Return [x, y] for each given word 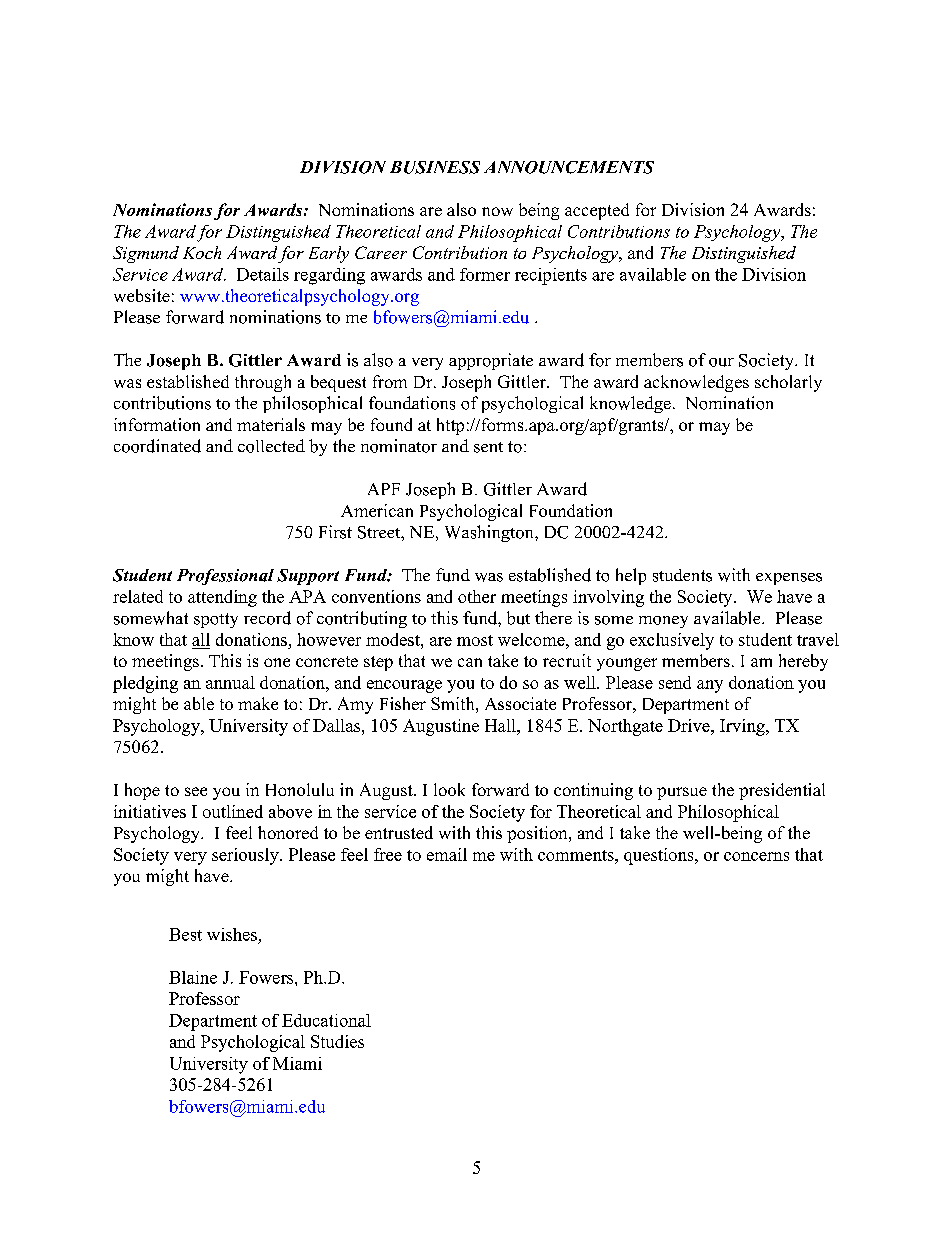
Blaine [193, 977]
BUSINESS [435, 167]
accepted [597, 211]
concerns [756, 856]
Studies [337, 1041]
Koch [202, 252]
